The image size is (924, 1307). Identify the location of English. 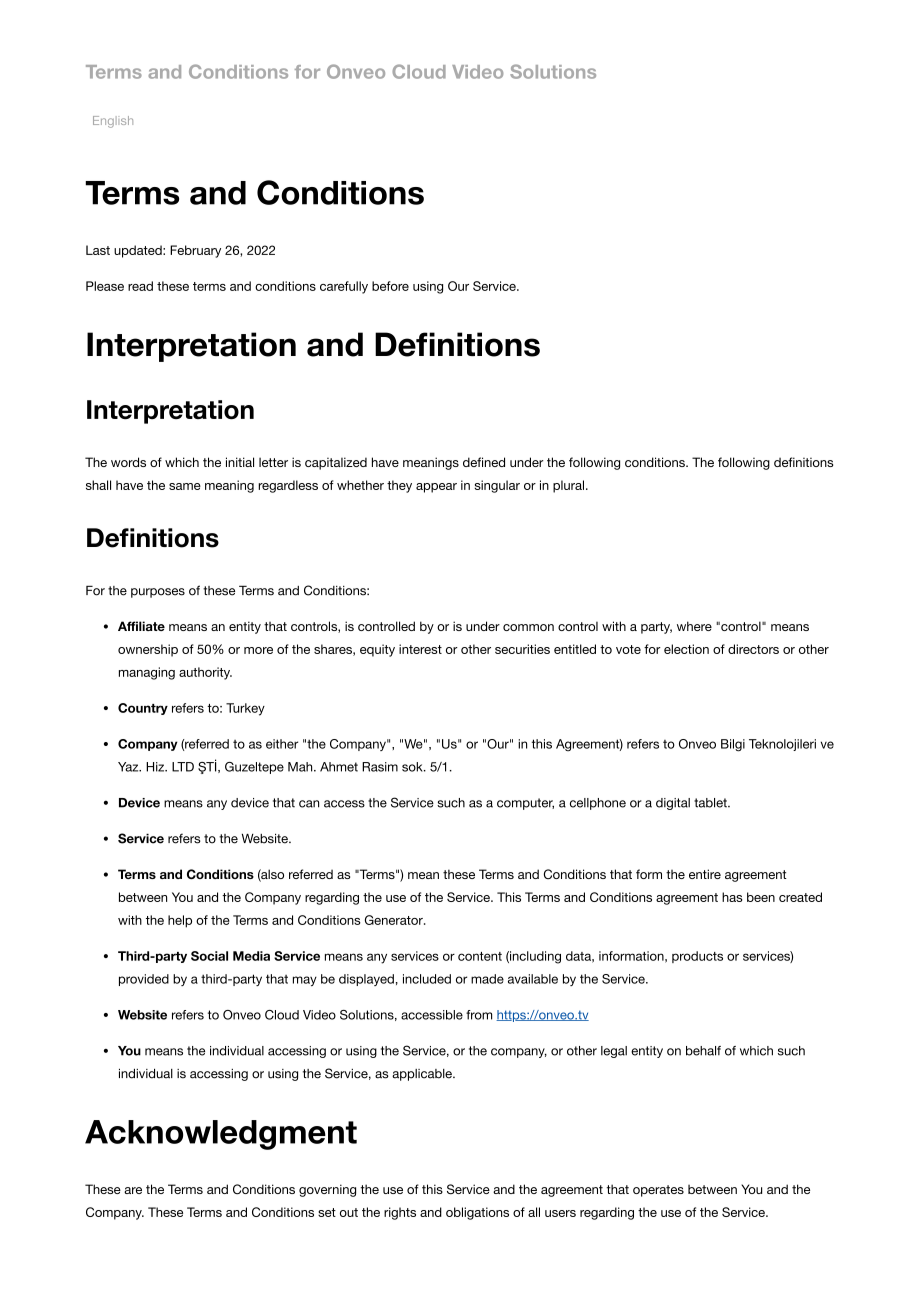
(113, 122).
